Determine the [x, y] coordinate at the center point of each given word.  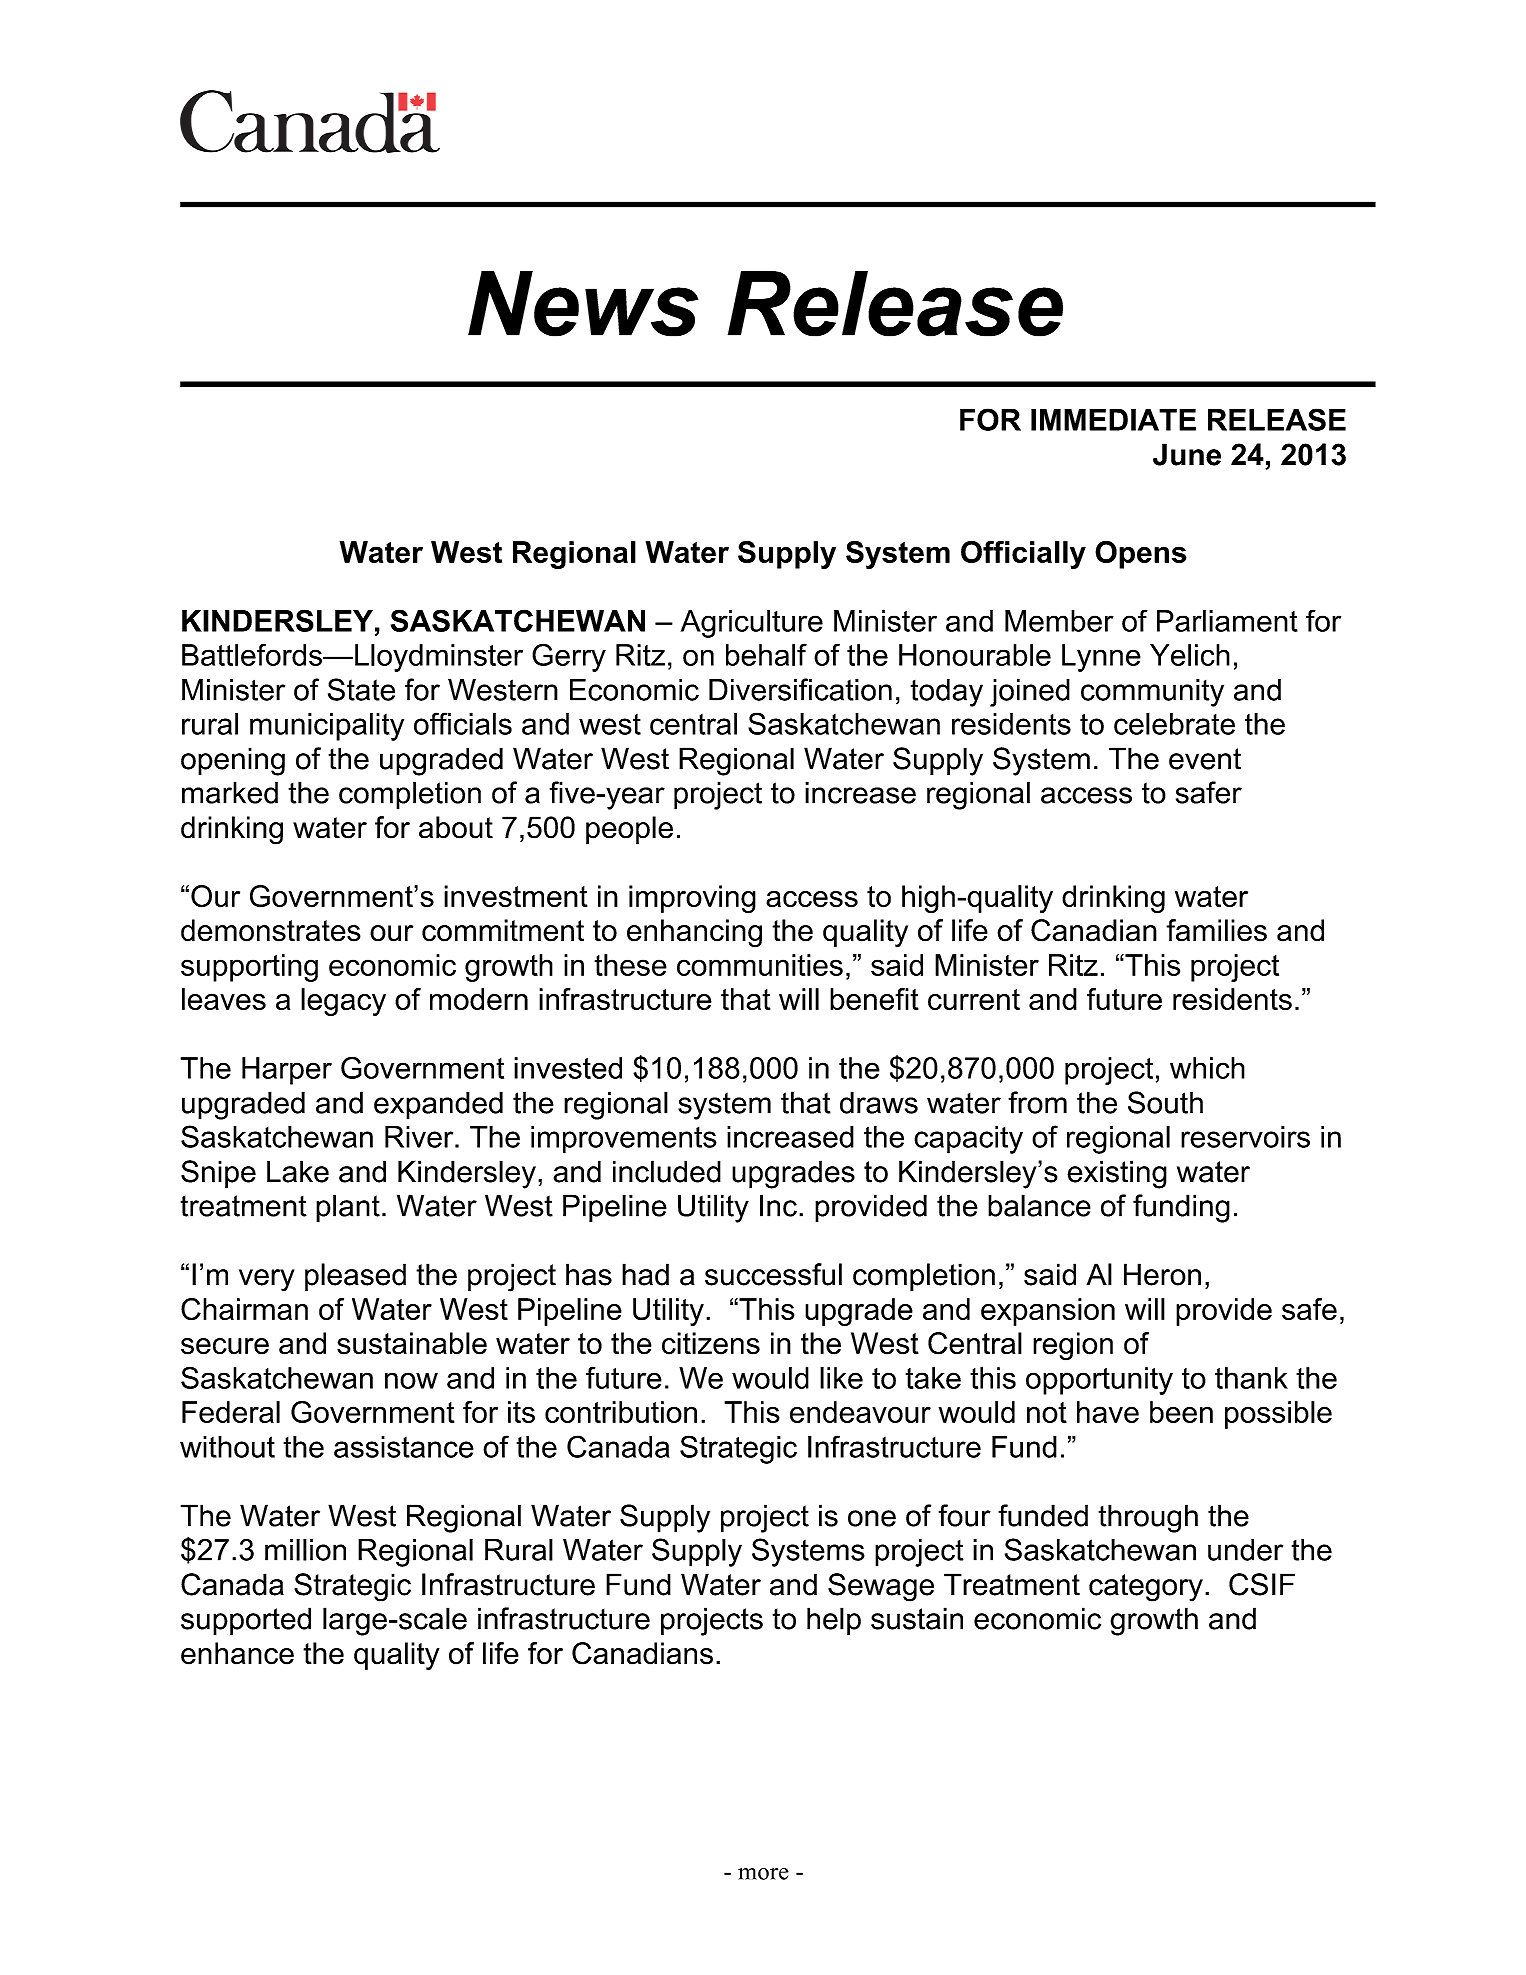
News [583, 304]
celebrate [1174, 724]
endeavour [860, 1412]
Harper [287, 1071]
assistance [404, 1447]
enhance [237, 1653]
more [763, 1874]
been [1181, 1412]
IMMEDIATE [1113, 420]
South [1165, 1102]
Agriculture [752, 624]
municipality [327, 727]
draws [879, 1102]
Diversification [800, 689]
